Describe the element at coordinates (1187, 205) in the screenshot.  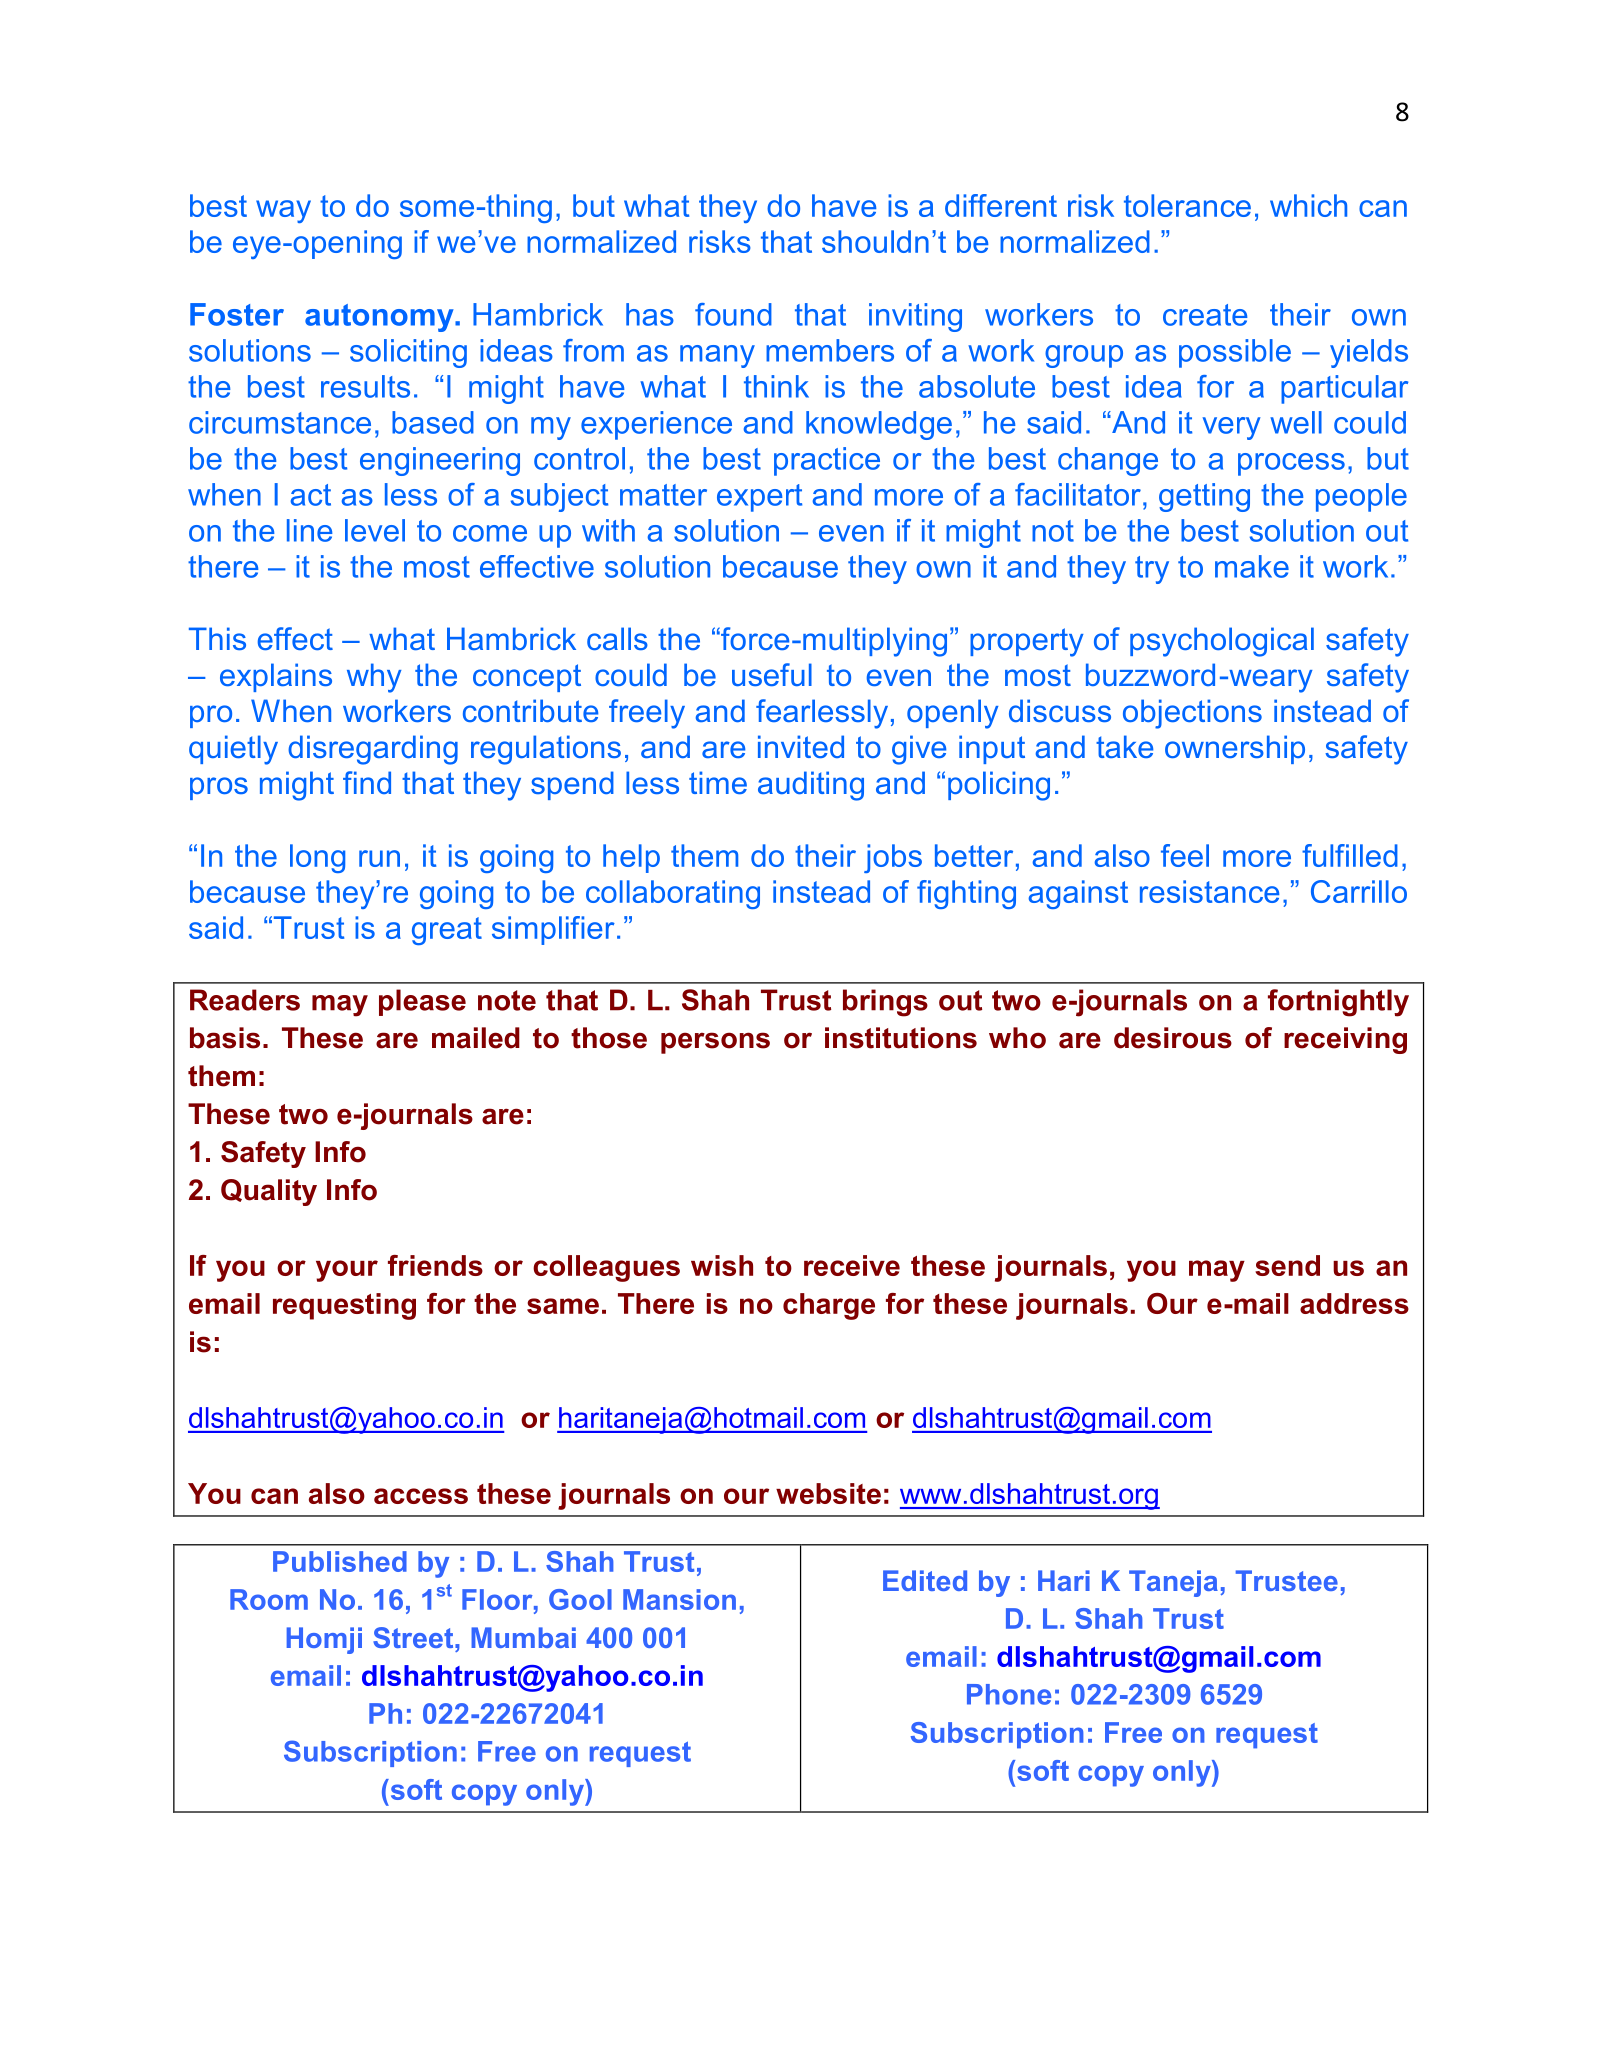
I see `tolerance` at that location.
